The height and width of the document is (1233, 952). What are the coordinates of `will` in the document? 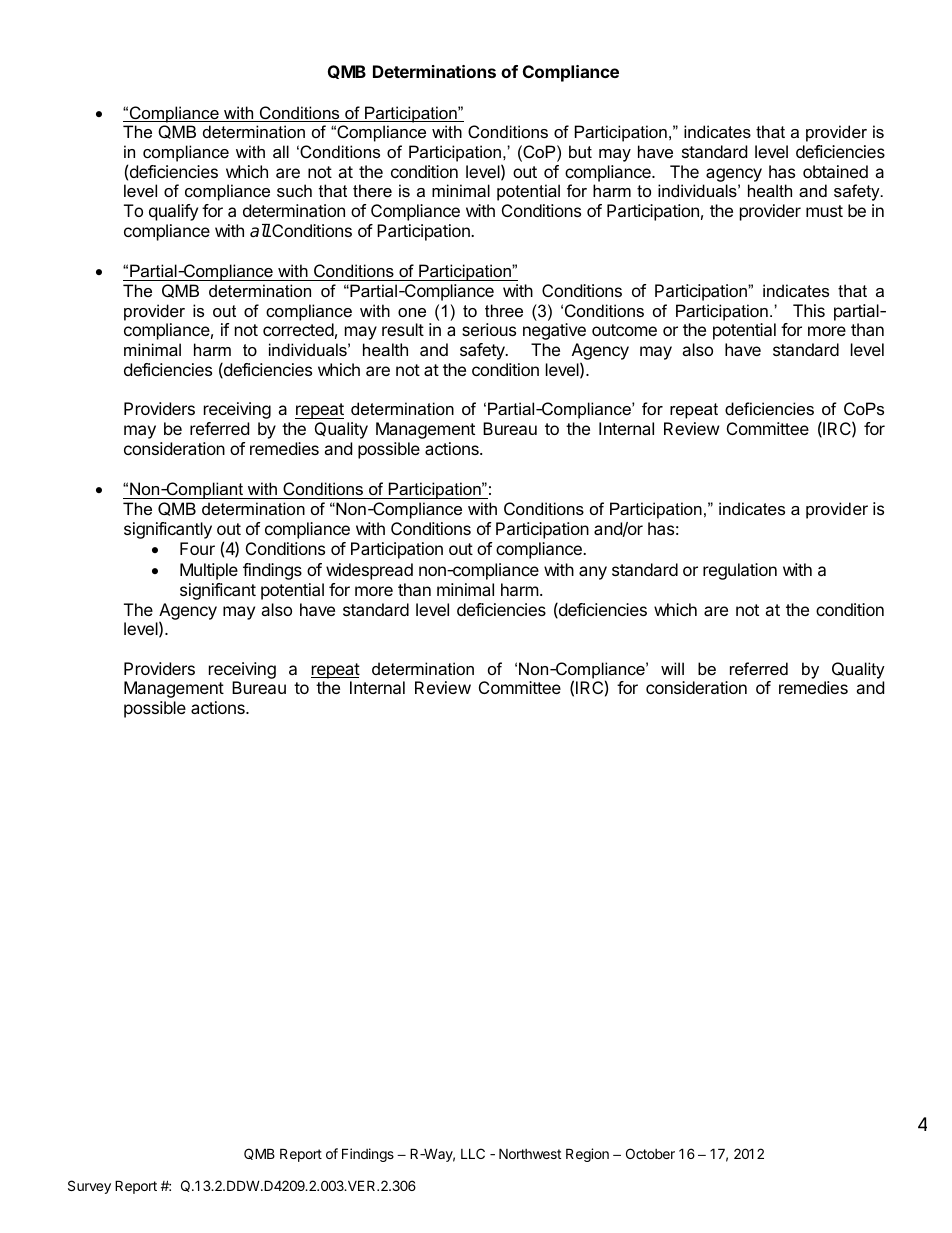 It's located at (672, 668).
